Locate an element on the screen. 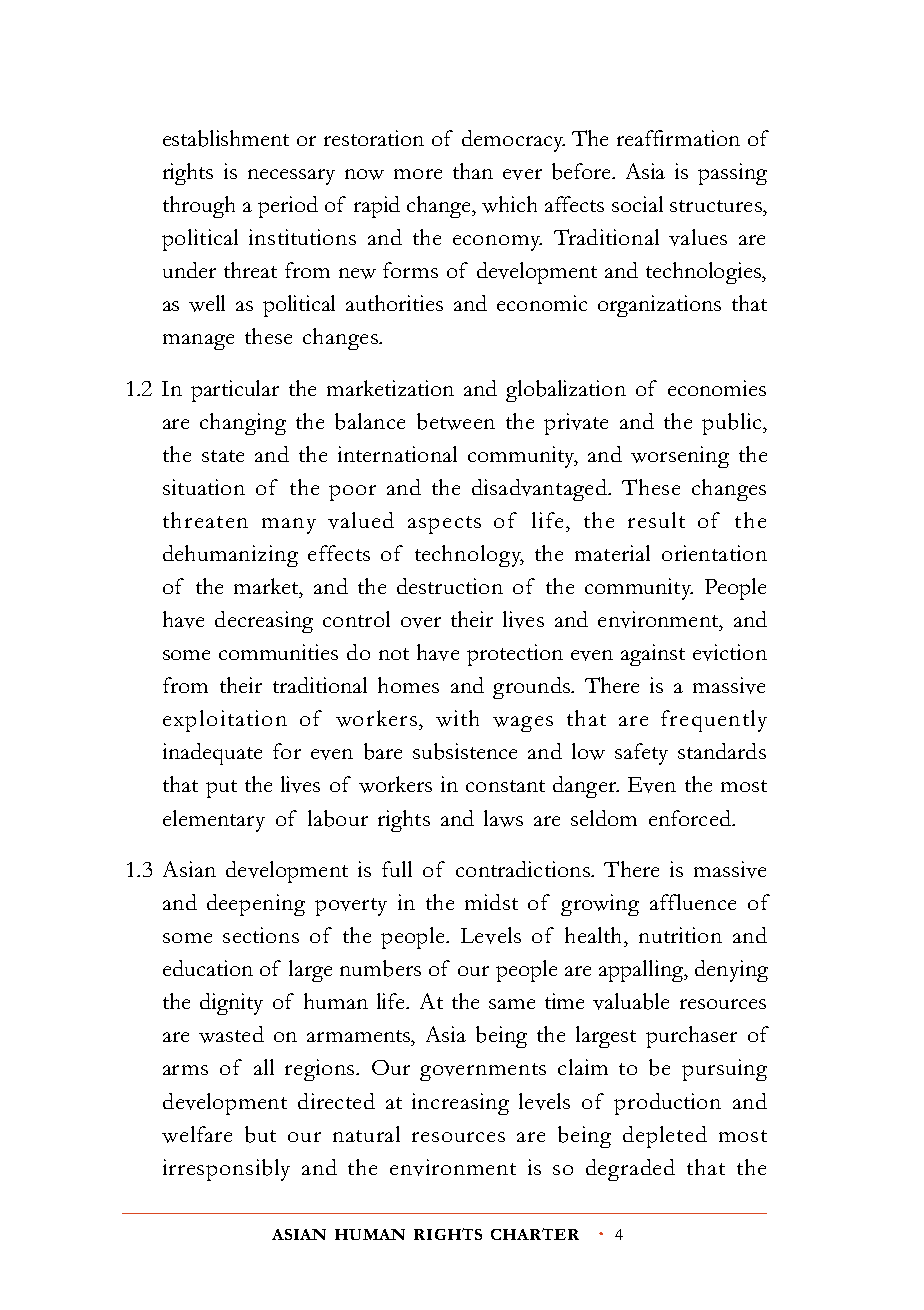 The image size is (924, 1310). reaffirmation is located at coordinates (678, 138).
